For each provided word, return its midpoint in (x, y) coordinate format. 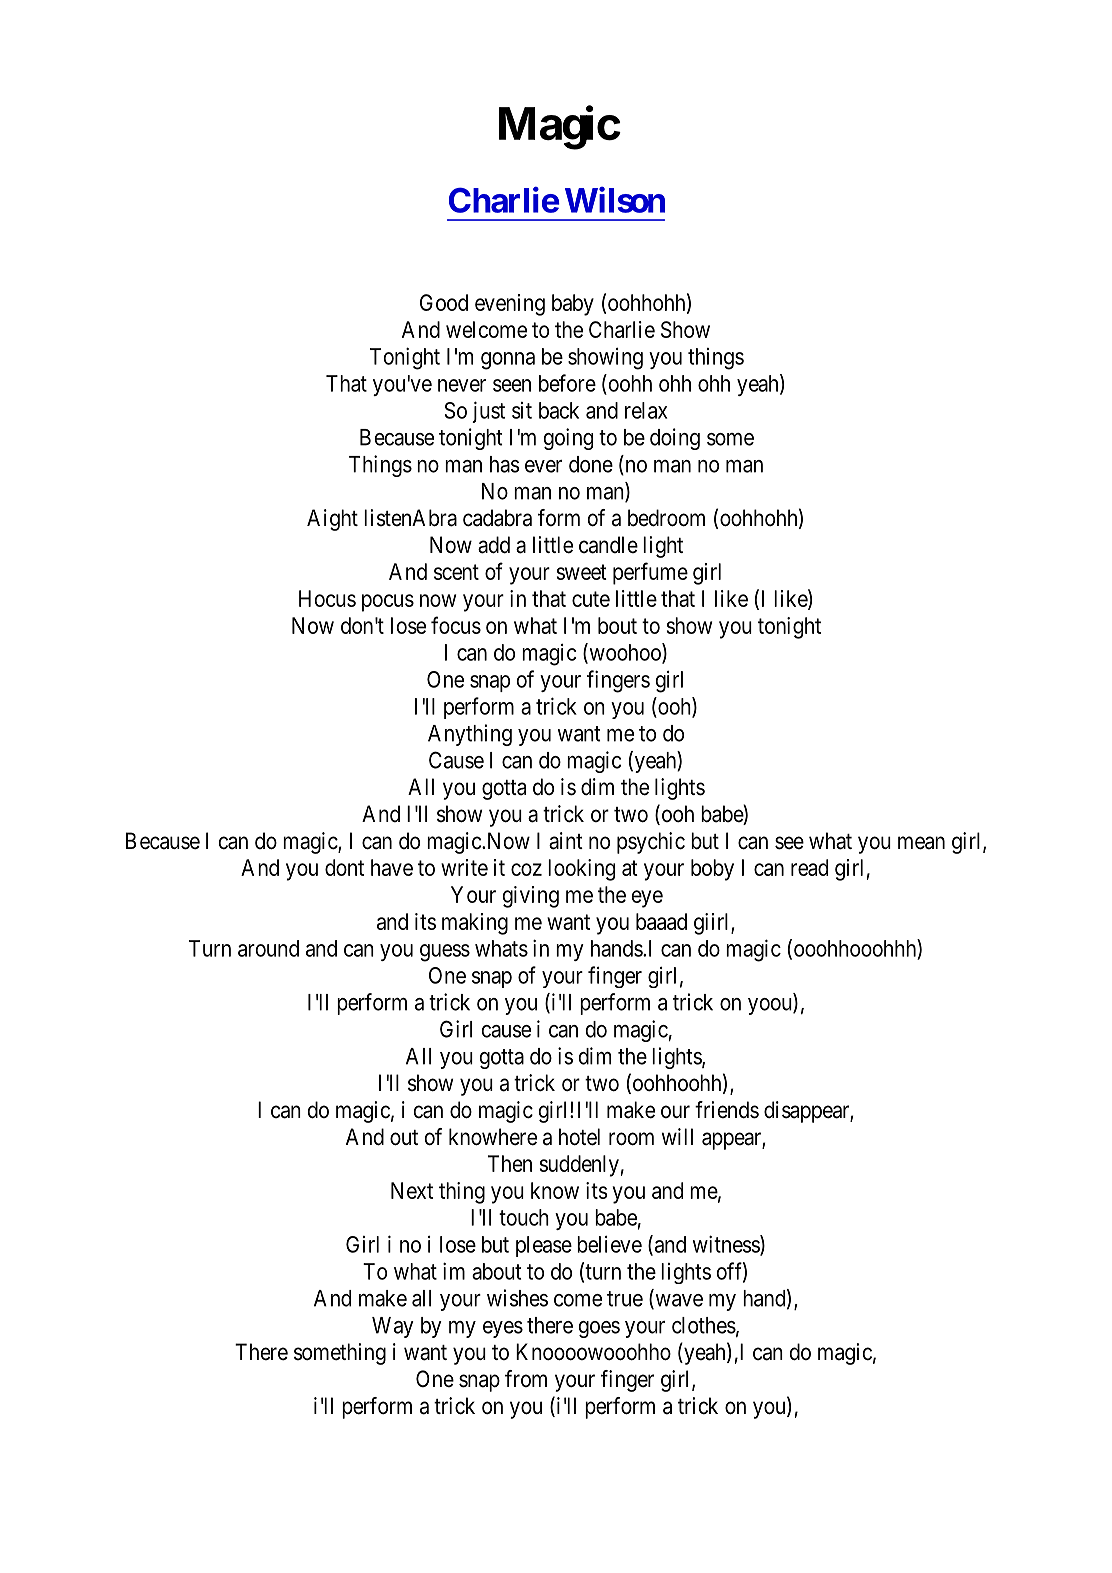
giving (530, 897)
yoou (771, 1006)
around (268, 948)
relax (646, 410)
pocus (388, 603)
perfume (650, 573)
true (625, 1299)
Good (444, 302)
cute (591, 599)
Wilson (615, 200)
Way (393, 1327)
